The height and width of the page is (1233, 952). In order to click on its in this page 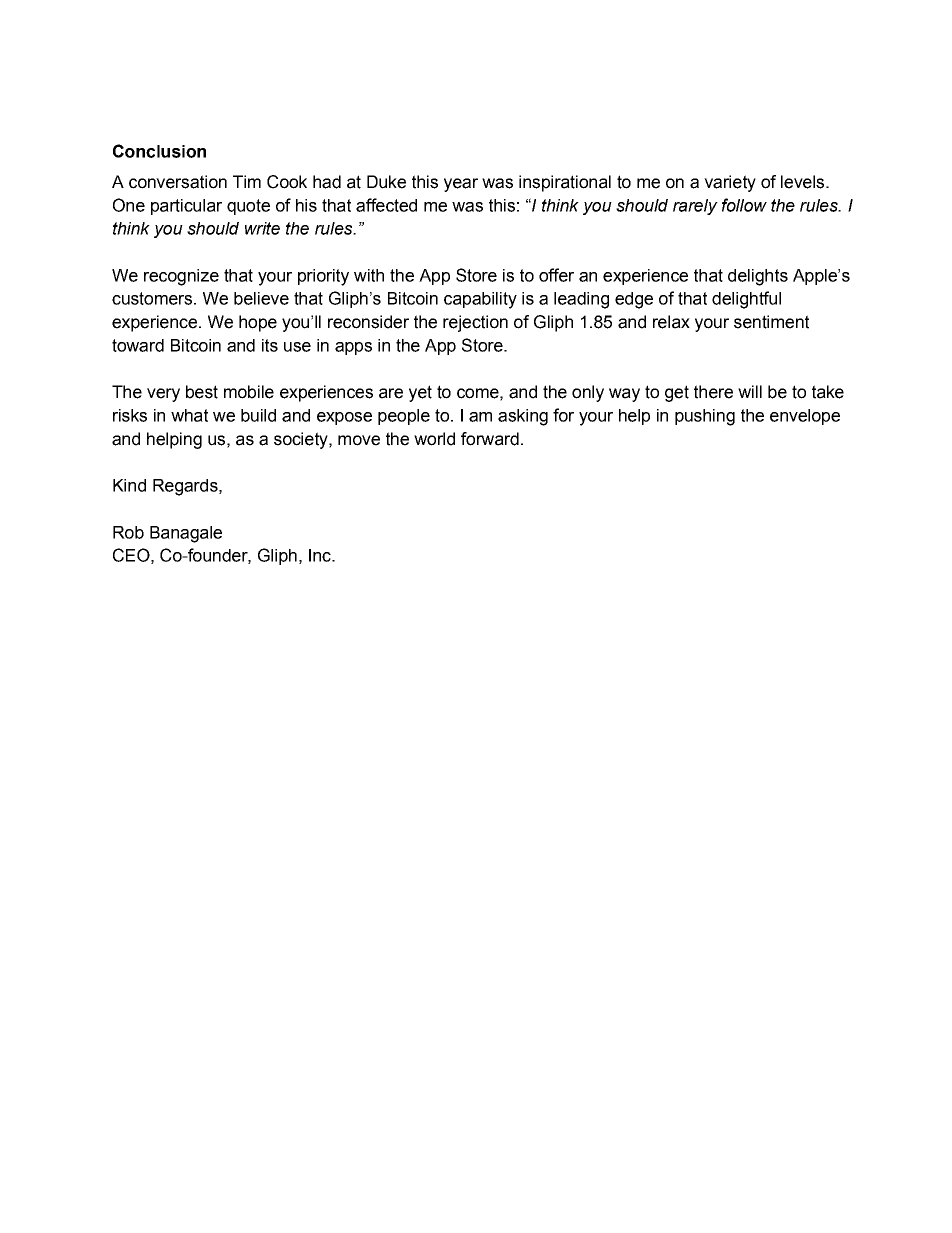, I will do `click(270, 345)`.
